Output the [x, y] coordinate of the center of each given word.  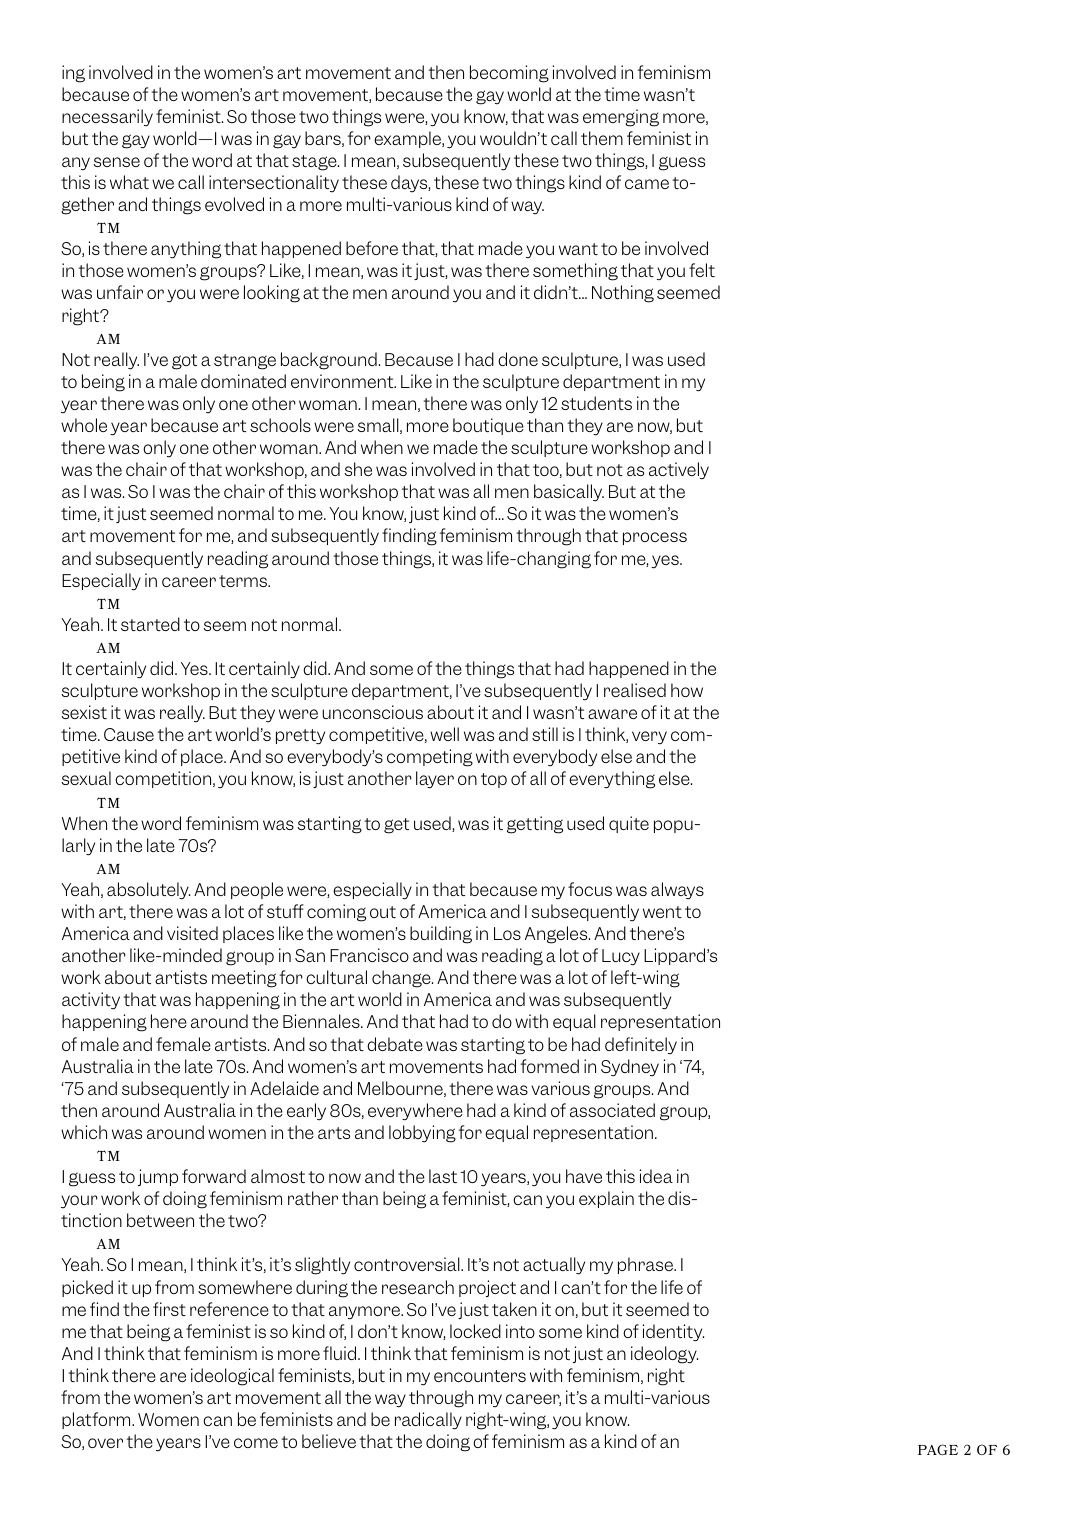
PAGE [938, 1449]
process [655, 538]
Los [507, 933]
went [662, 912]
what [129, 182]
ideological [232, 1377]
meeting [244, 979]
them [602, 138]
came [647, 184]
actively [679, 470]
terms [244, 581]
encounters [480, 1376]
